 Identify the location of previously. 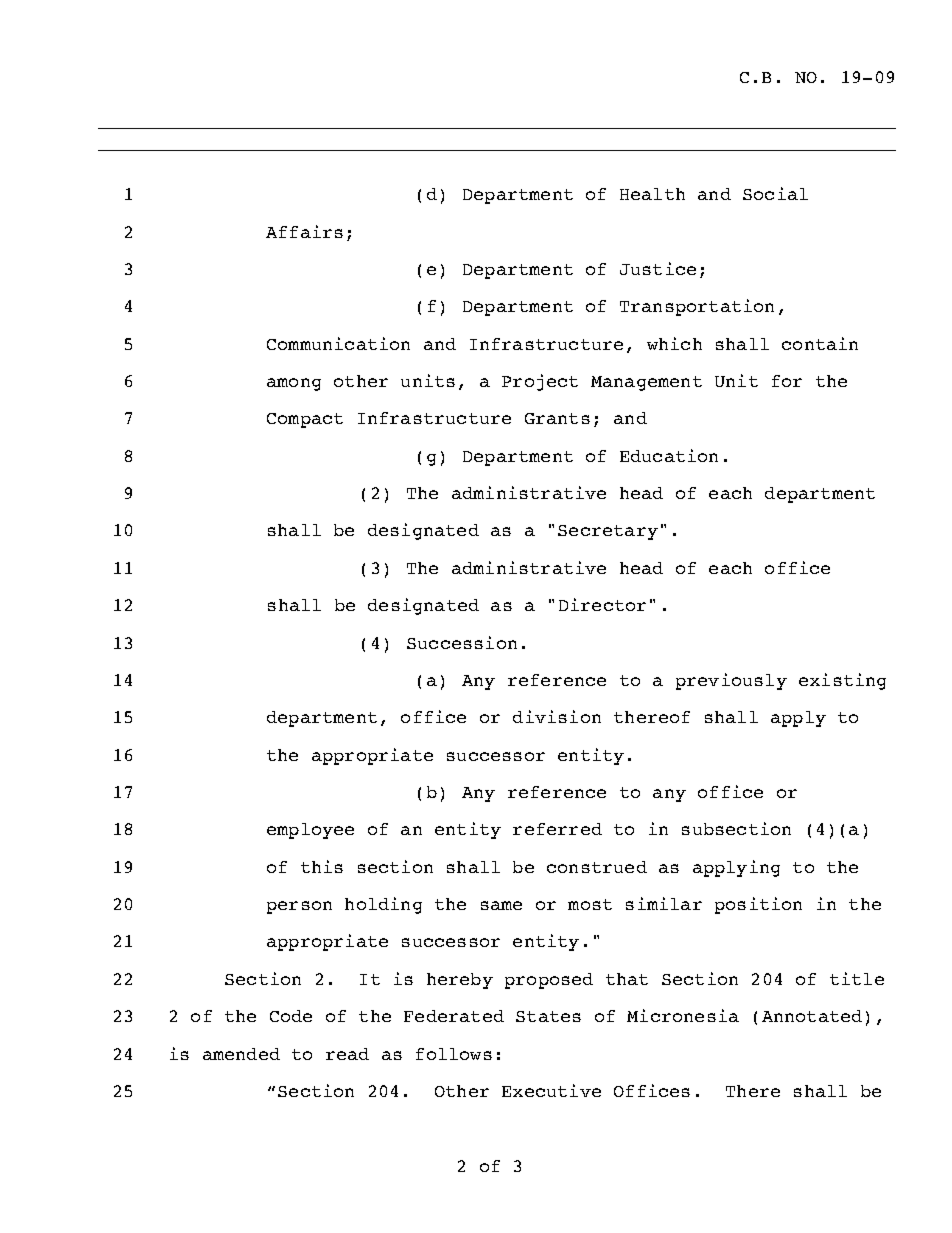
(731, 681).
